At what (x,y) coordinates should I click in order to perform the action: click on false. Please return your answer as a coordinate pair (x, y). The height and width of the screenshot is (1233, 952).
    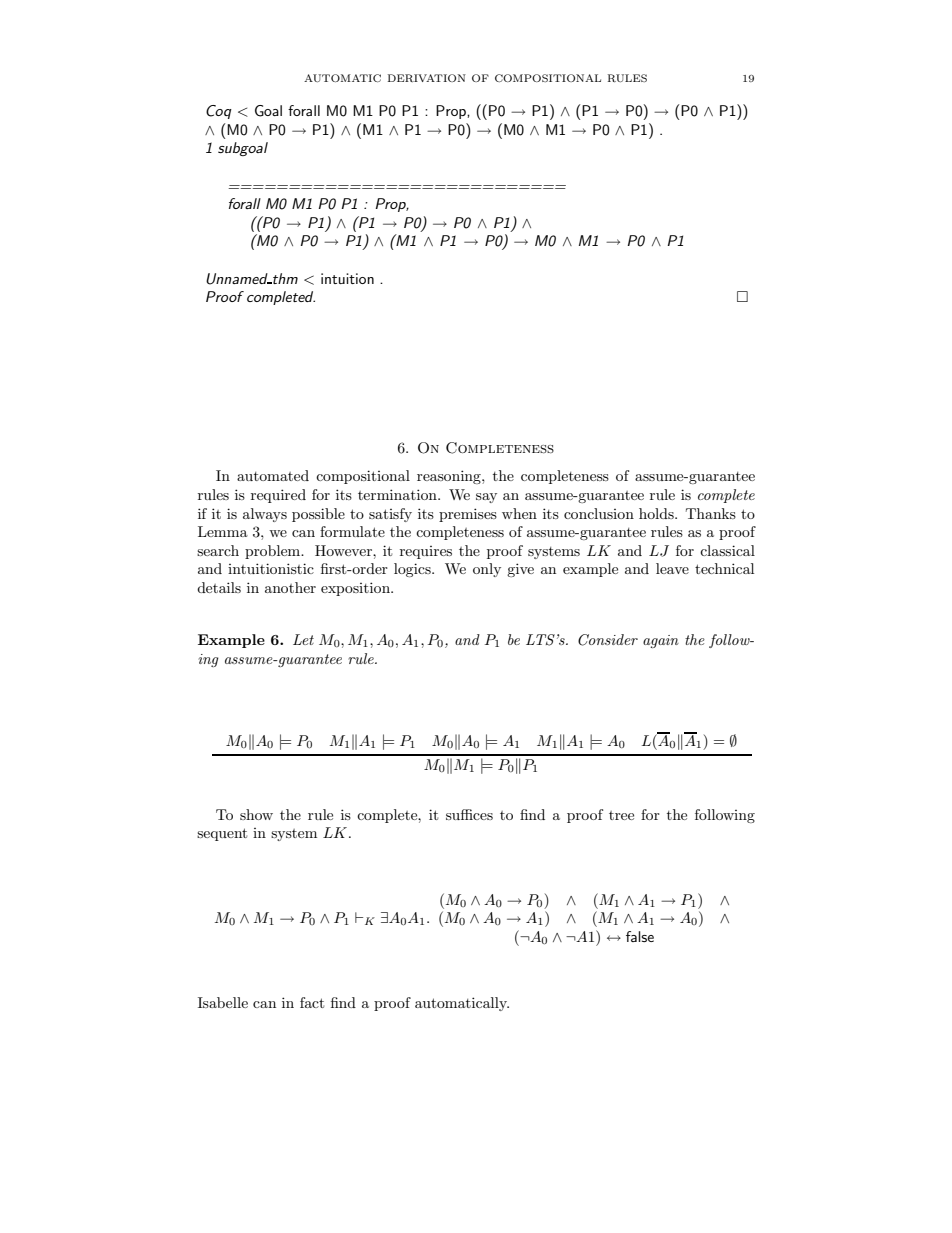
    Looking at the image, I should click on (640, 936).
